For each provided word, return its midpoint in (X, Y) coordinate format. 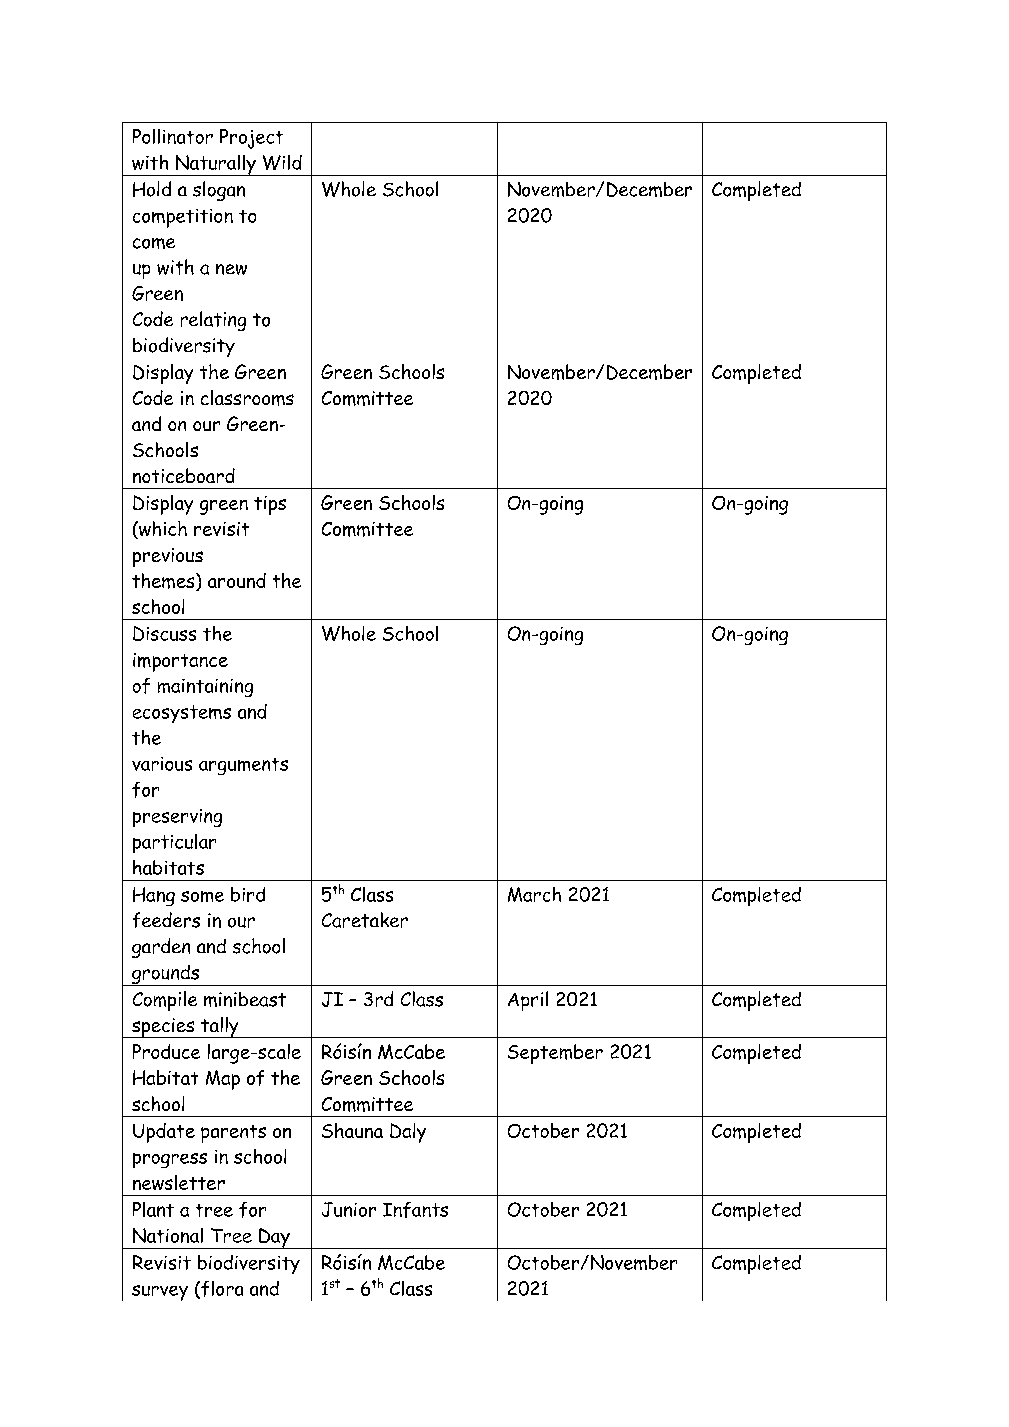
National (168, 1235)
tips (270, 505)
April (528, 1001)
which (162, 530)
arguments (243, 766)
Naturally (215, 165)
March (534, 894)
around (237, 580)
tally (220, 1027)
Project (251, 139)
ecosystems (182, 714)
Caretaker (365, 920)
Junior (349, 1209)
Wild (282, 162)
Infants (415, 1210)
